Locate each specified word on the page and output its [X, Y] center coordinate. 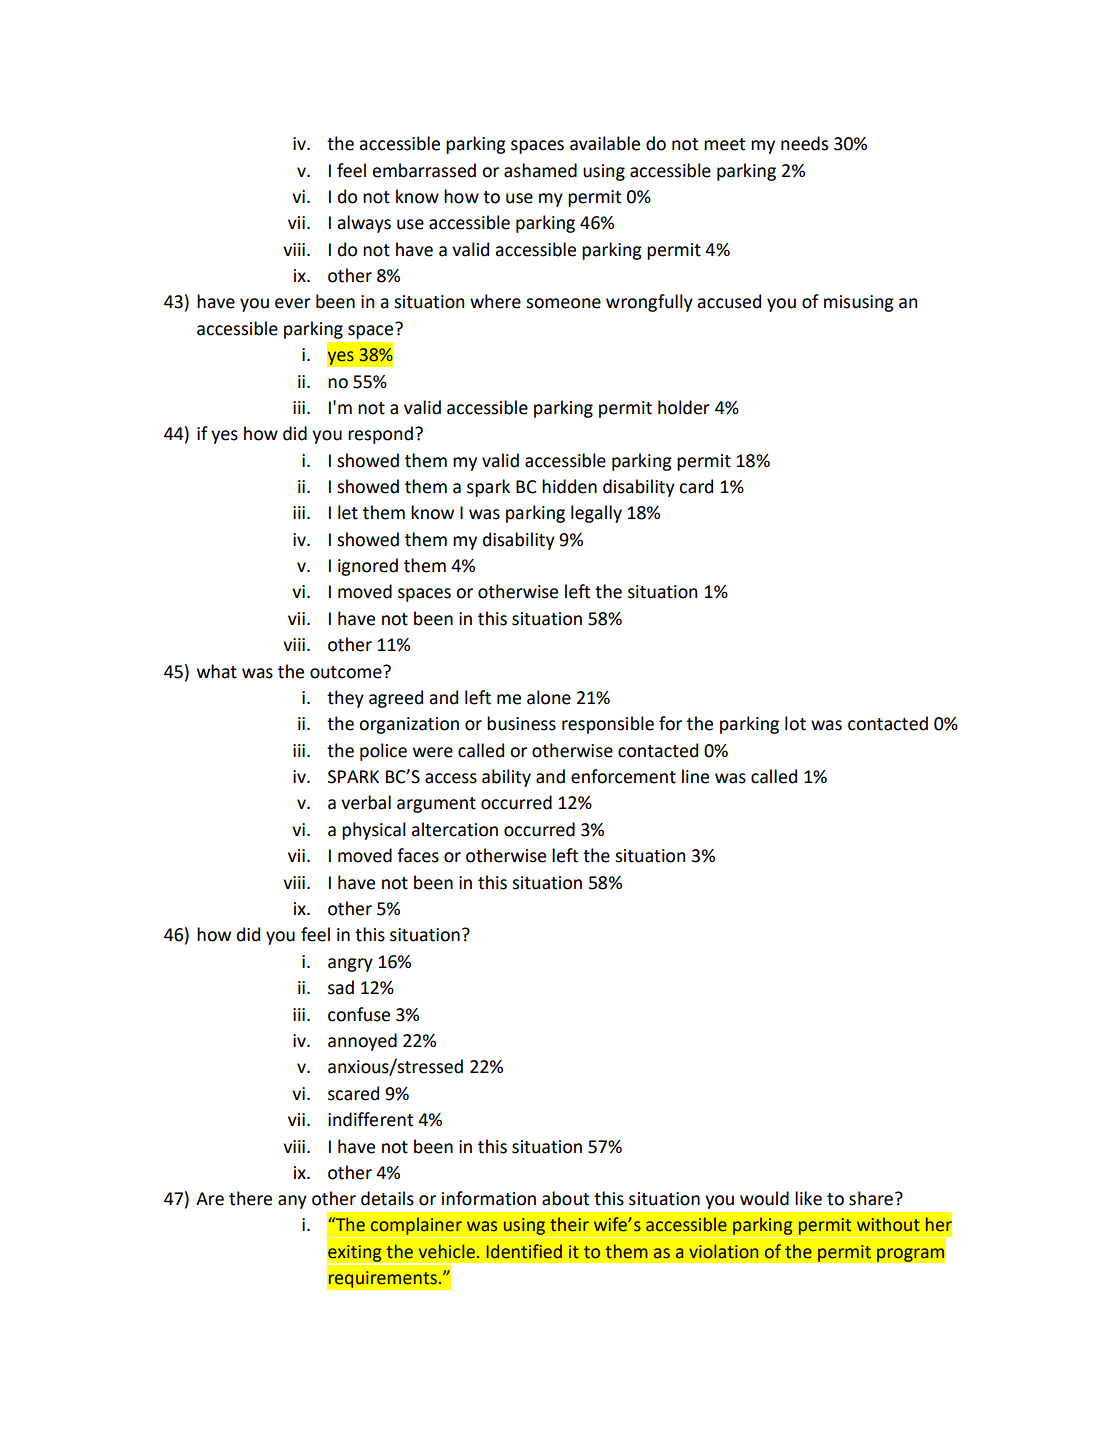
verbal [366, 802]
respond [380, 435]
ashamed [540, 170]
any [292, 1202]
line [695, 776]
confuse [359, 1014]
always [364, 224]
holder [684, 407]
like [808, 1198]
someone [563, 303]
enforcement [623, 776]
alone [549, 697]
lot [795, 723]
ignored [368, 567]
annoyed [362, 1042]
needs [804, 143]
